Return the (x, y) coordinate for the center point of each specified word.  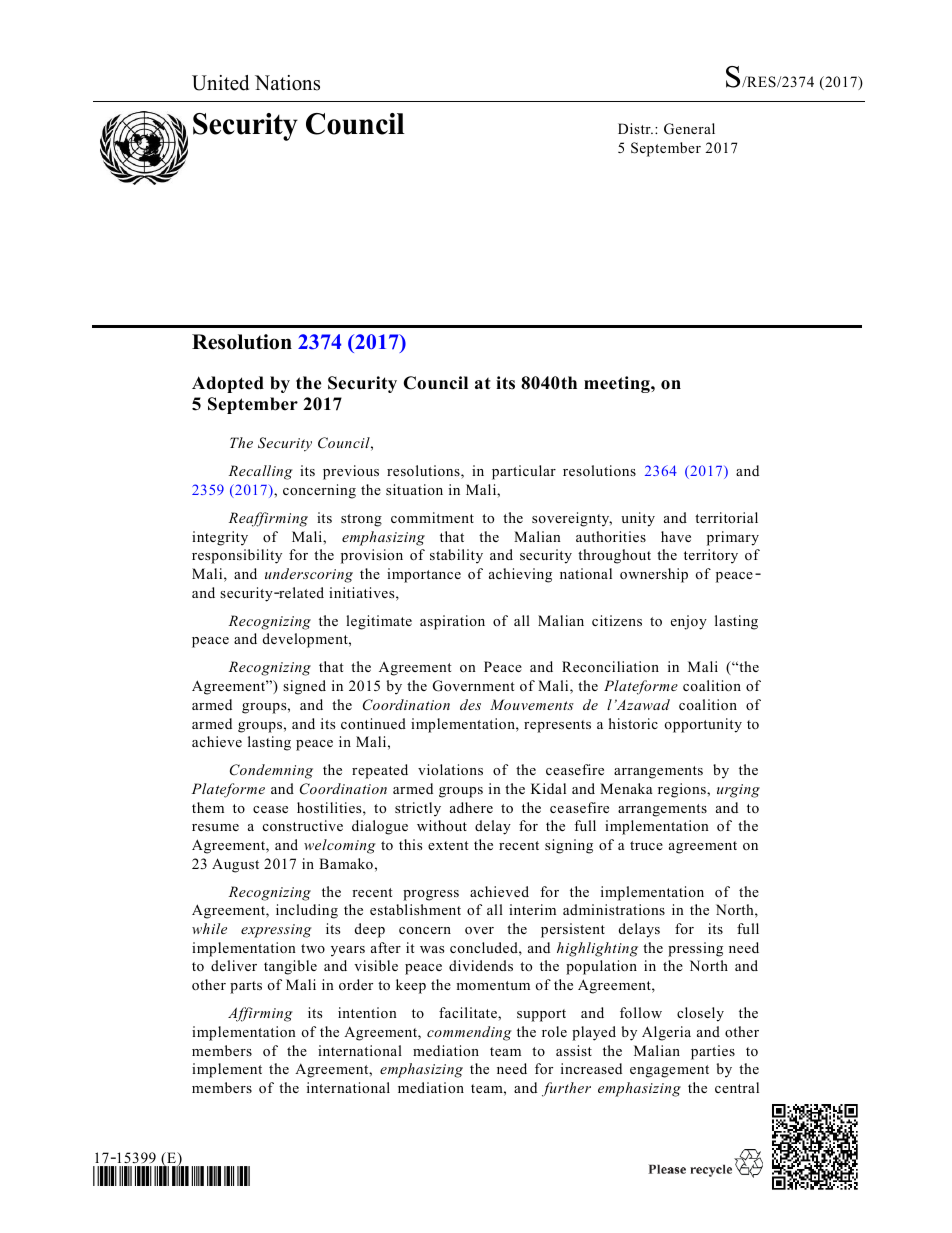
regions (683, 790)
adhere (471, 807)
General (689, 129)
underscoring (309, 575)
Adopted (228, 384)
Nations (287, 83)
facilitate (469, 1012)
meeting (618, 384)
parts (246, 987)
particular (524, 472)
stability (456, 556)
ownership (654, 575)
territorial (726, 517)
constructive (303, 825)
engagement (669, 1071)
